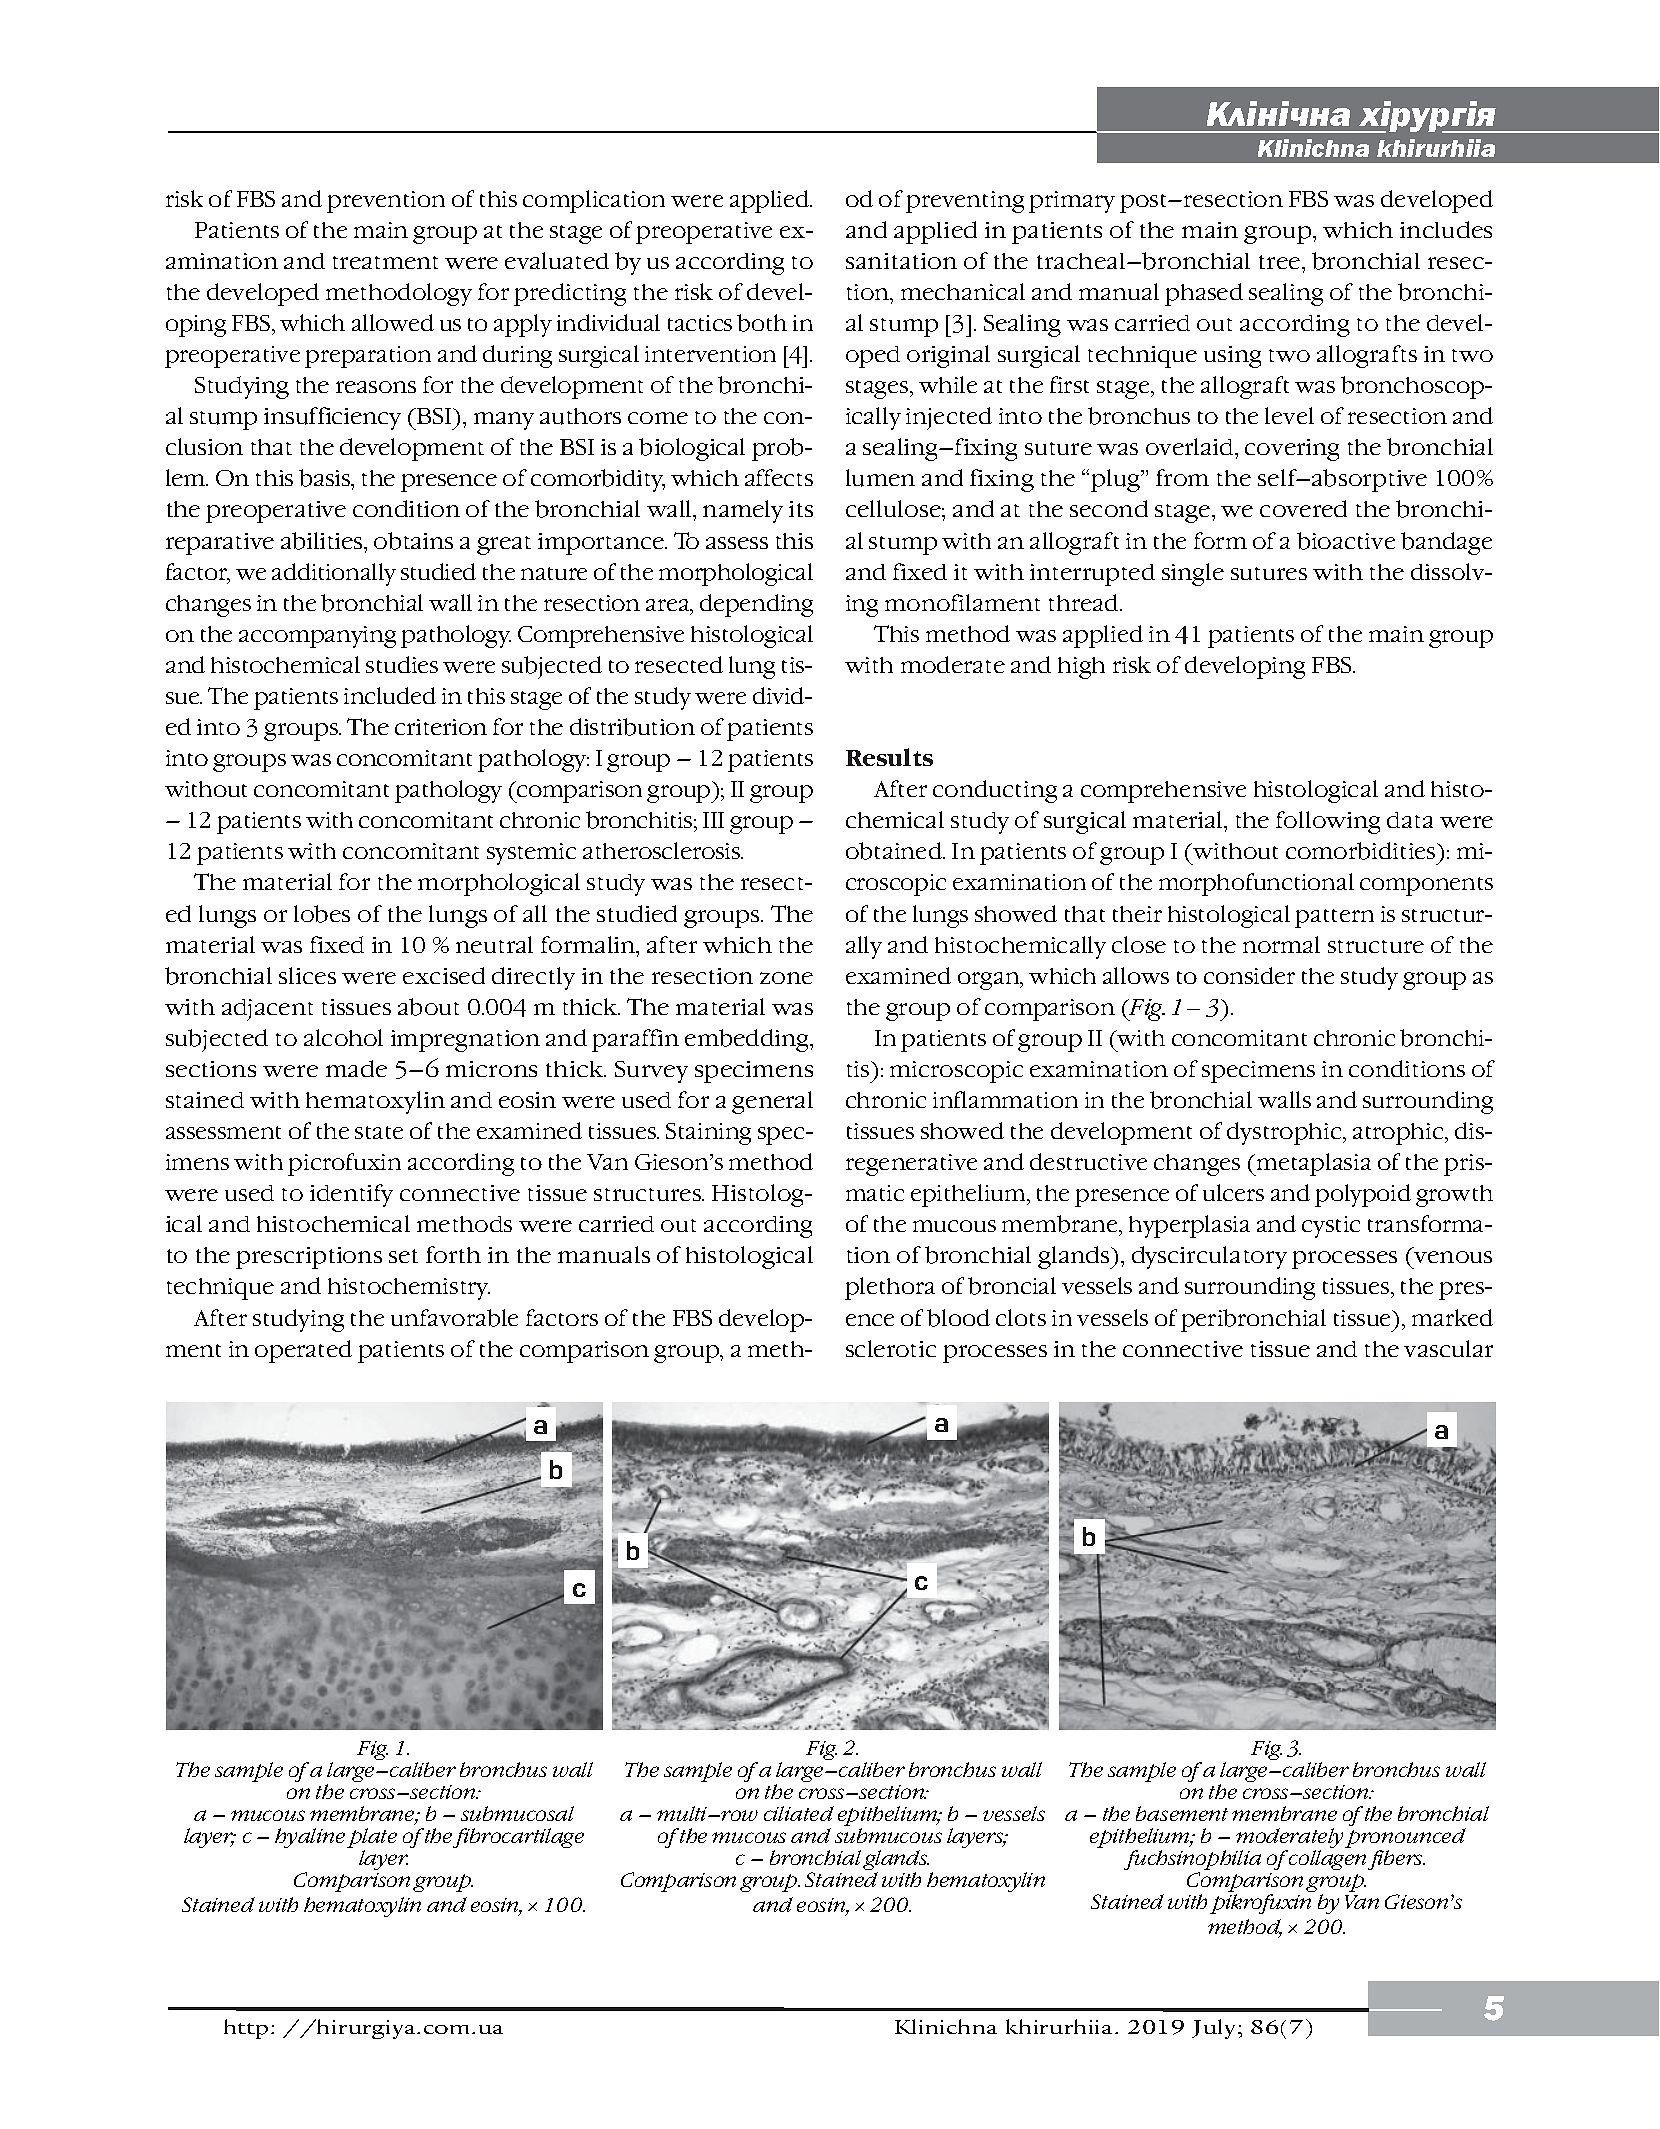 This screenshot has height=2129, width=1660. Describe the element at coordinates (1285, 1133) in the screenshot. I see `dystrophic` at that location.
